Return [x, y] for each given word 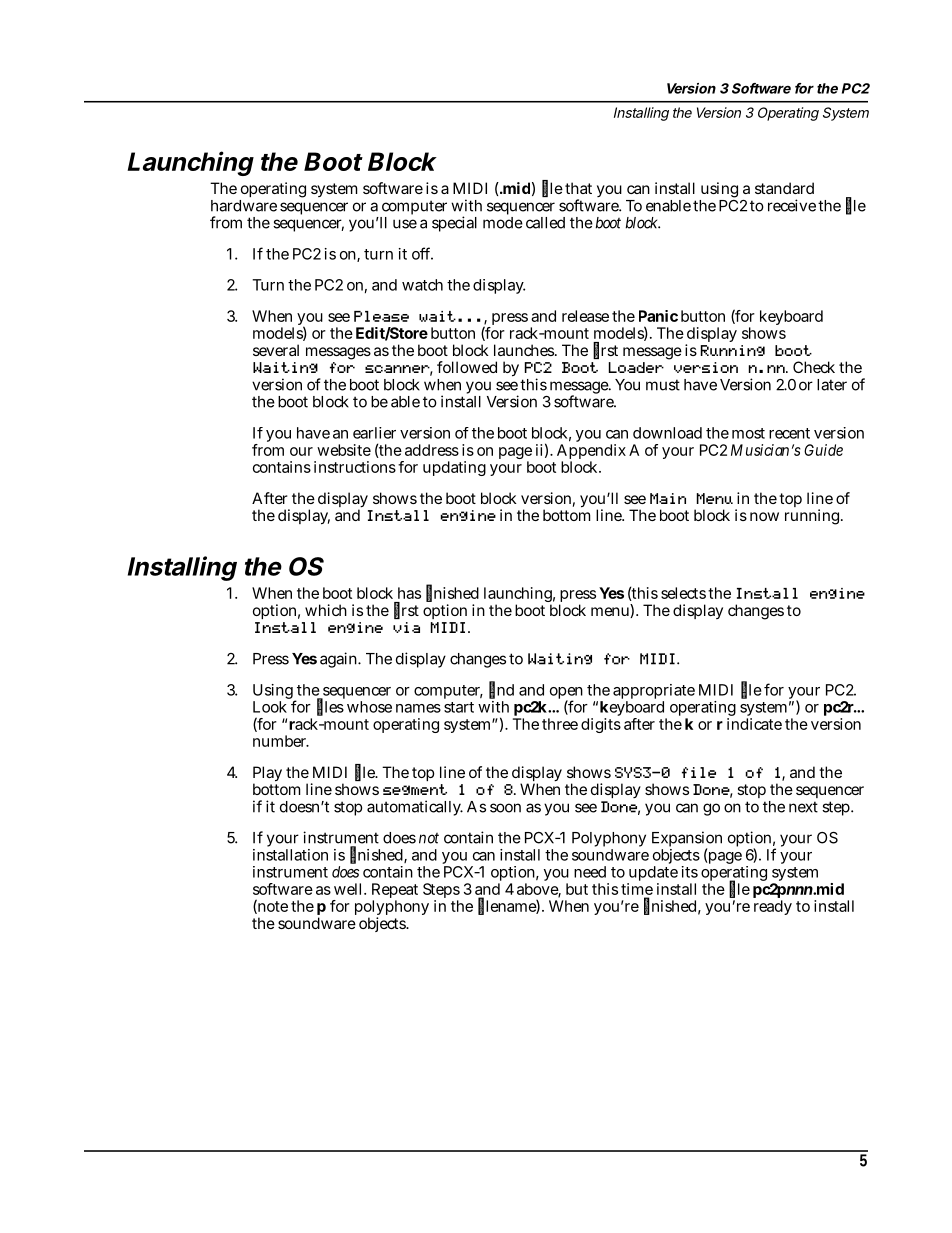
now [764, 516]
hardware [244, 206]
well [349, 889]
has [409, 593]
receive [792, 205]
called [545, 223]
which [326, 610]
